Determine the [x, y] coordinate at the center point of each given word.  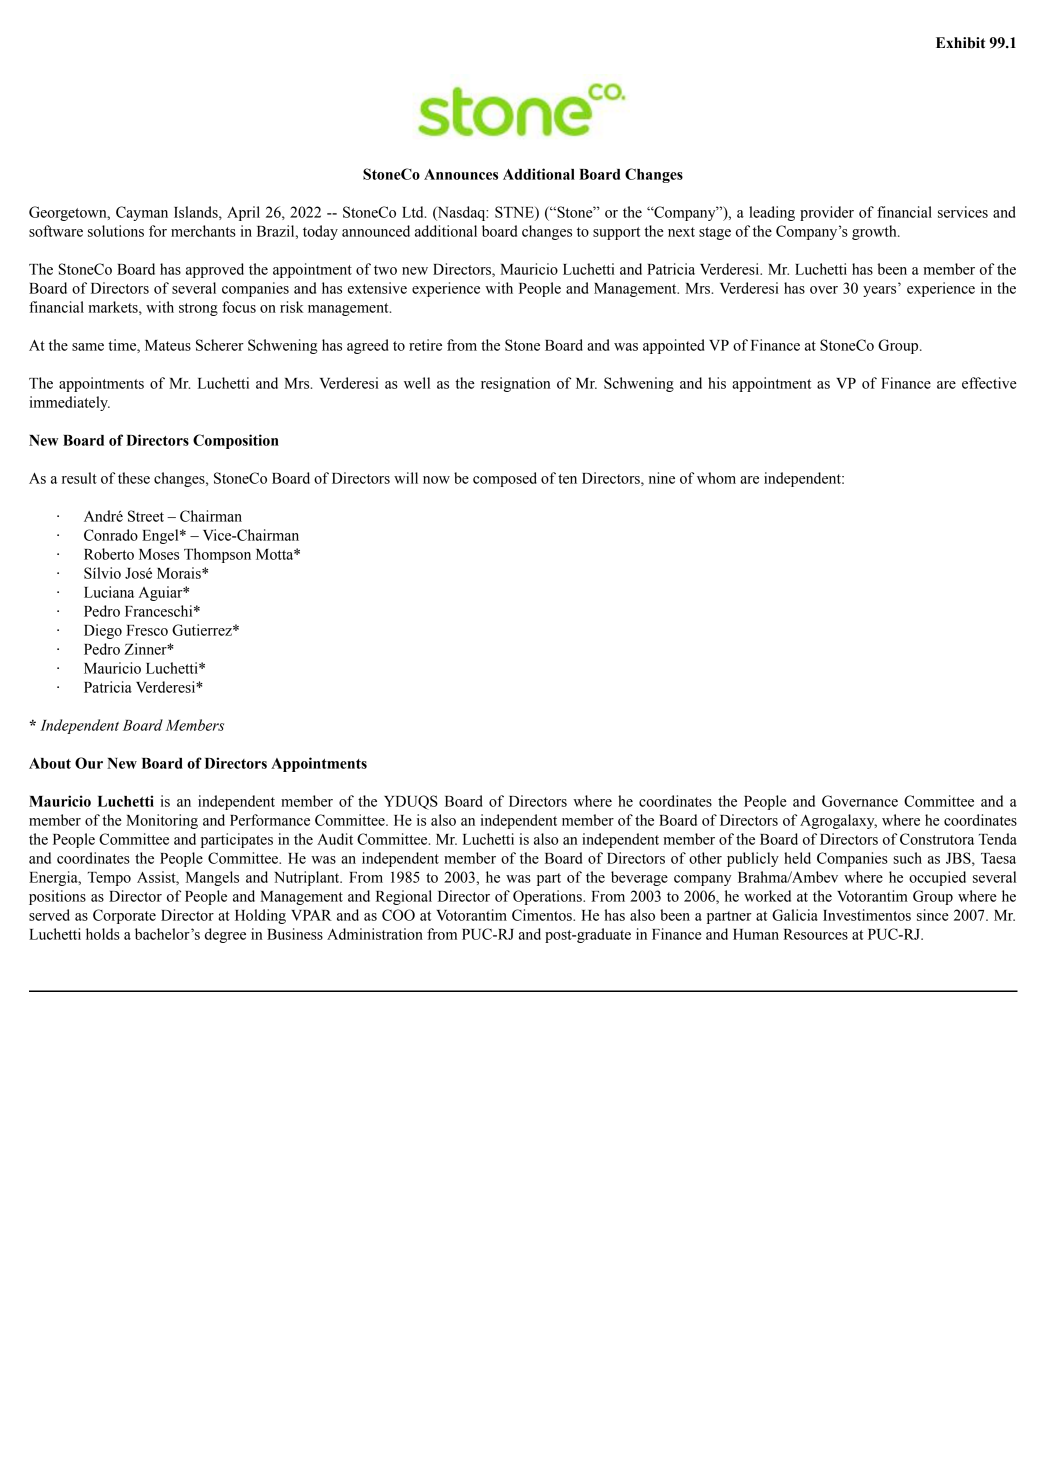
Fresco [147, 630]
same [88, 347]
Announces [461, 174]
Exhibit [960, 43]
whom [716, 478]
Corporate [124, 916]
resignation [516, 384]
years [879, 291]
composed [505, 479]
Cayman [142, 213]
